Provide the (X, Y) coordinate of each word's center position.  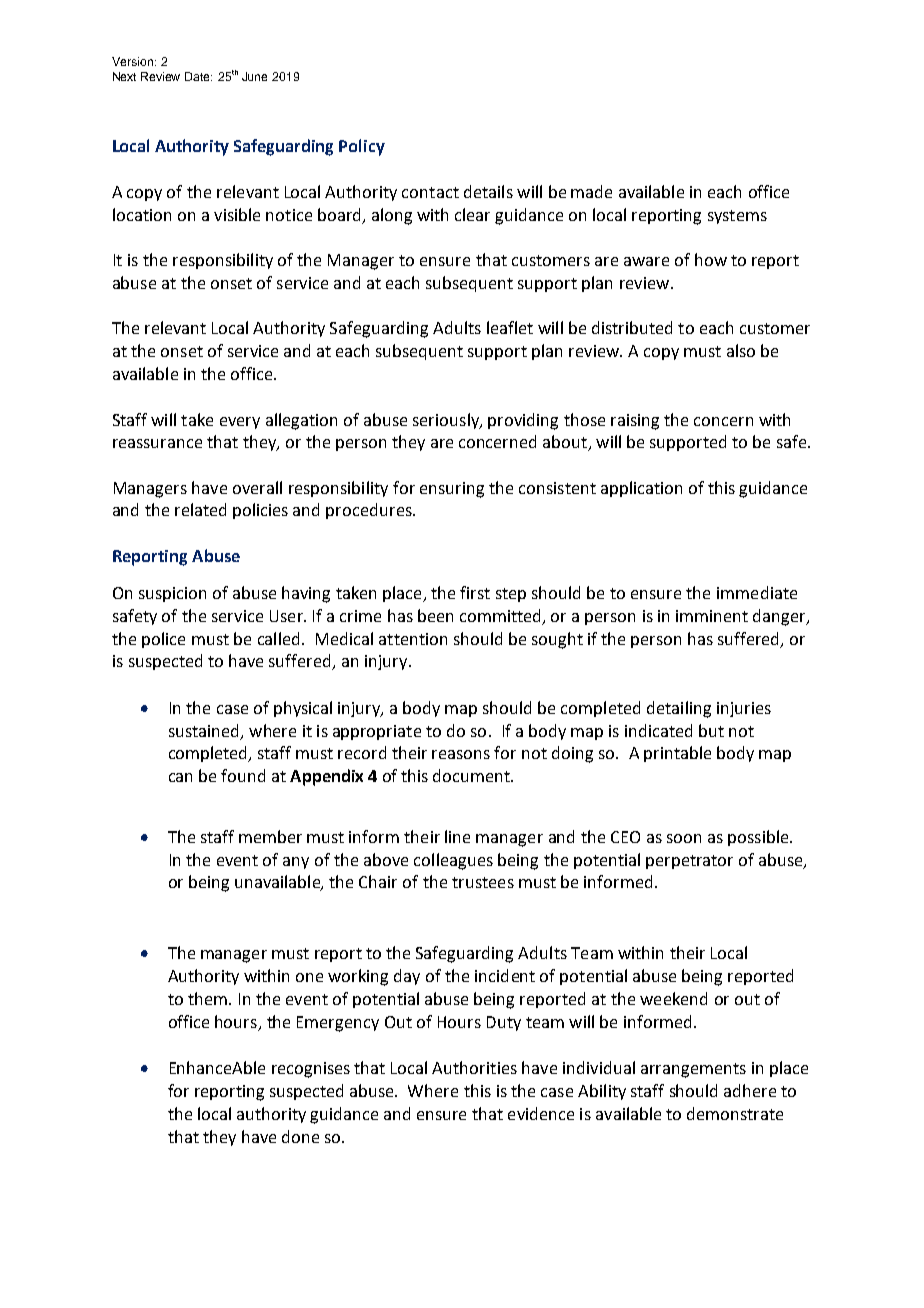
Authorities (474, 1067)
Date (198, 76)
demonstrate (735, 1113)
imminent (712, 616)
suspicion (172, 594)
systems (737, 217)
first (475, 592)
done (300, 1136)
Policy (362, 147)
